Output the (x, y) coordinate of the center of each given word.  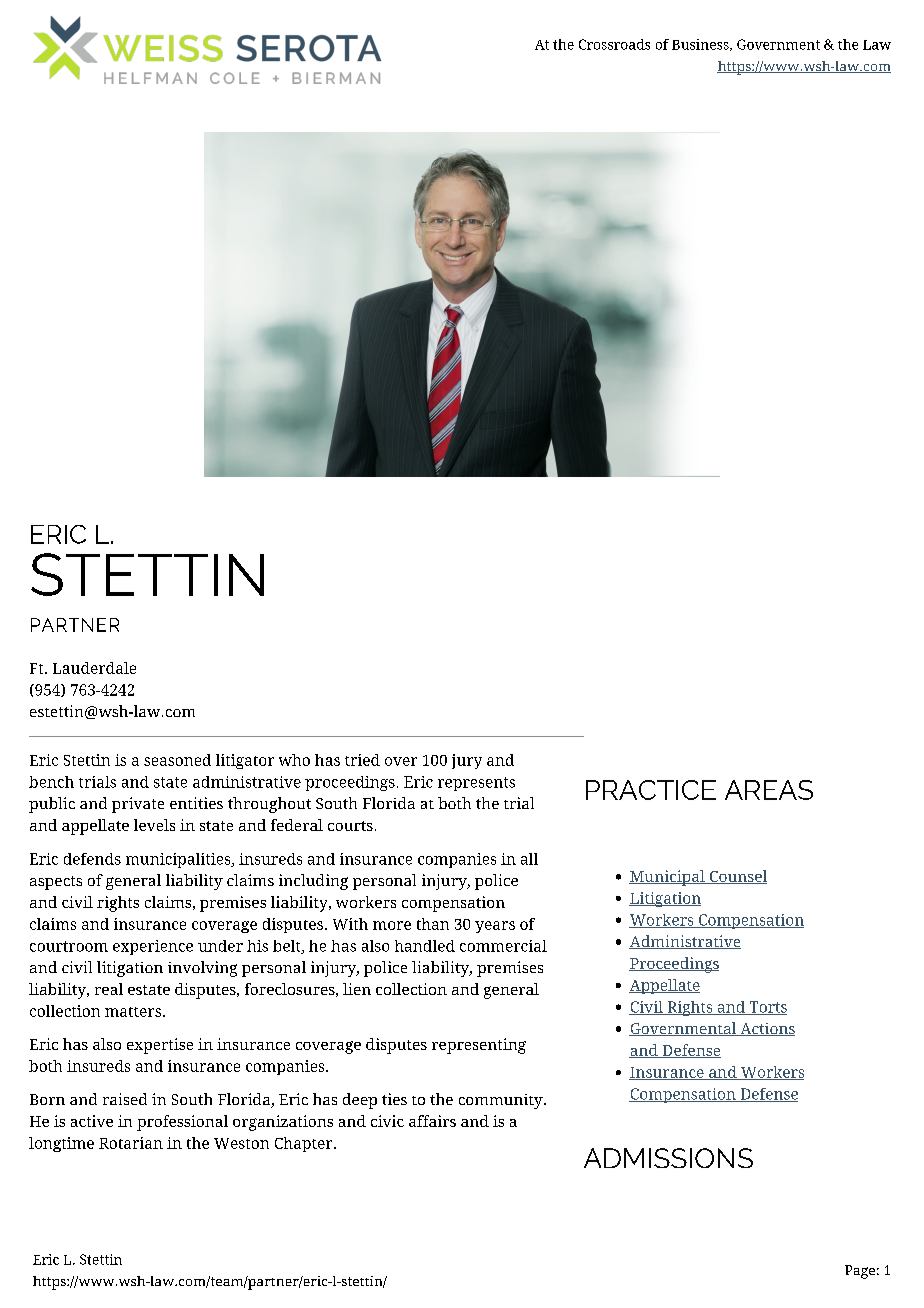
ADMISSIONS (668, 1158)
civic (387, 1121)
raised (125, 1099)
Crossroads (614, 44)
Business (701, 45)
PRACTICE (651, 790)
